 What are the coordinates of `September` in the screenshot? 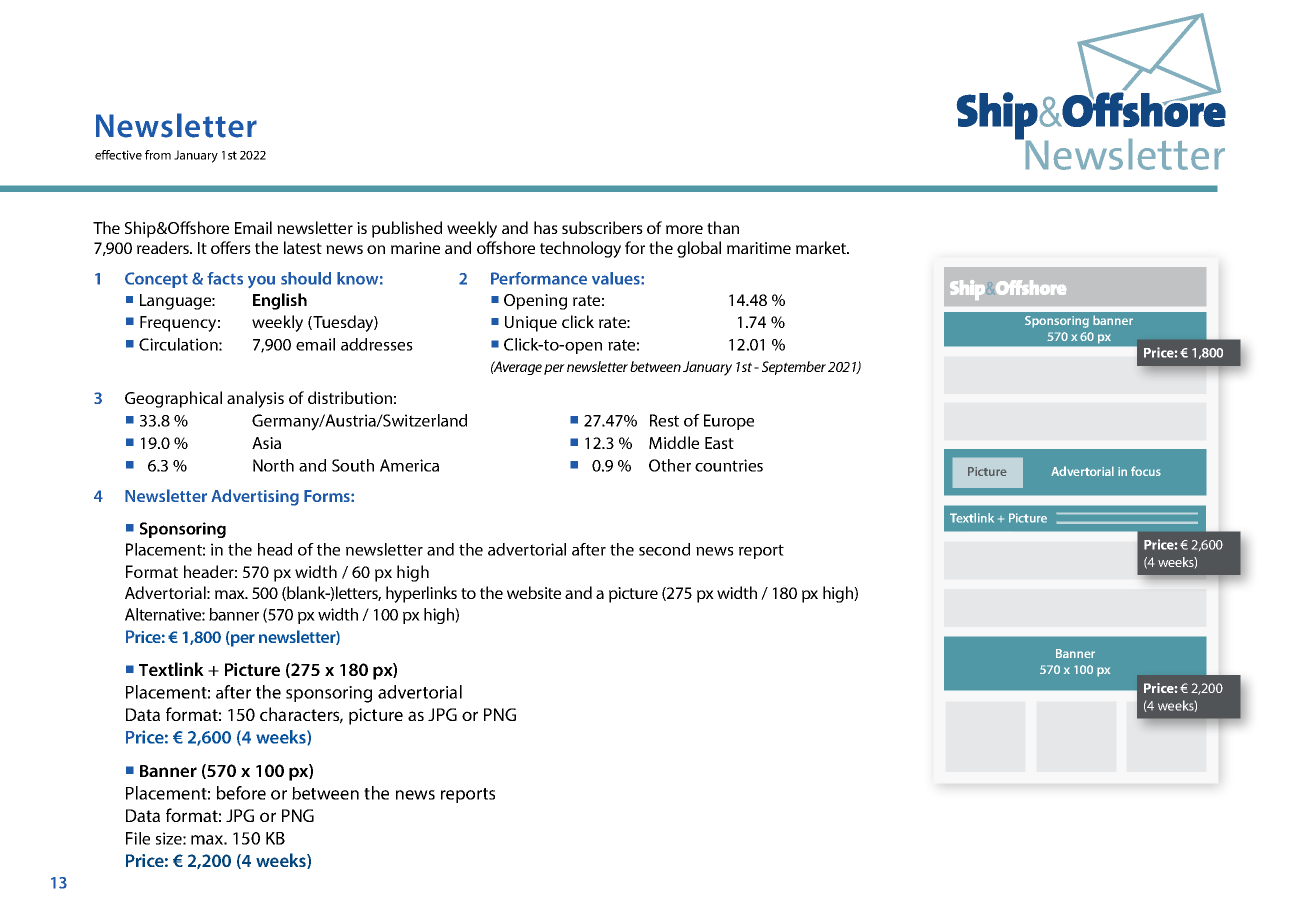 It's located at (794, 368).
